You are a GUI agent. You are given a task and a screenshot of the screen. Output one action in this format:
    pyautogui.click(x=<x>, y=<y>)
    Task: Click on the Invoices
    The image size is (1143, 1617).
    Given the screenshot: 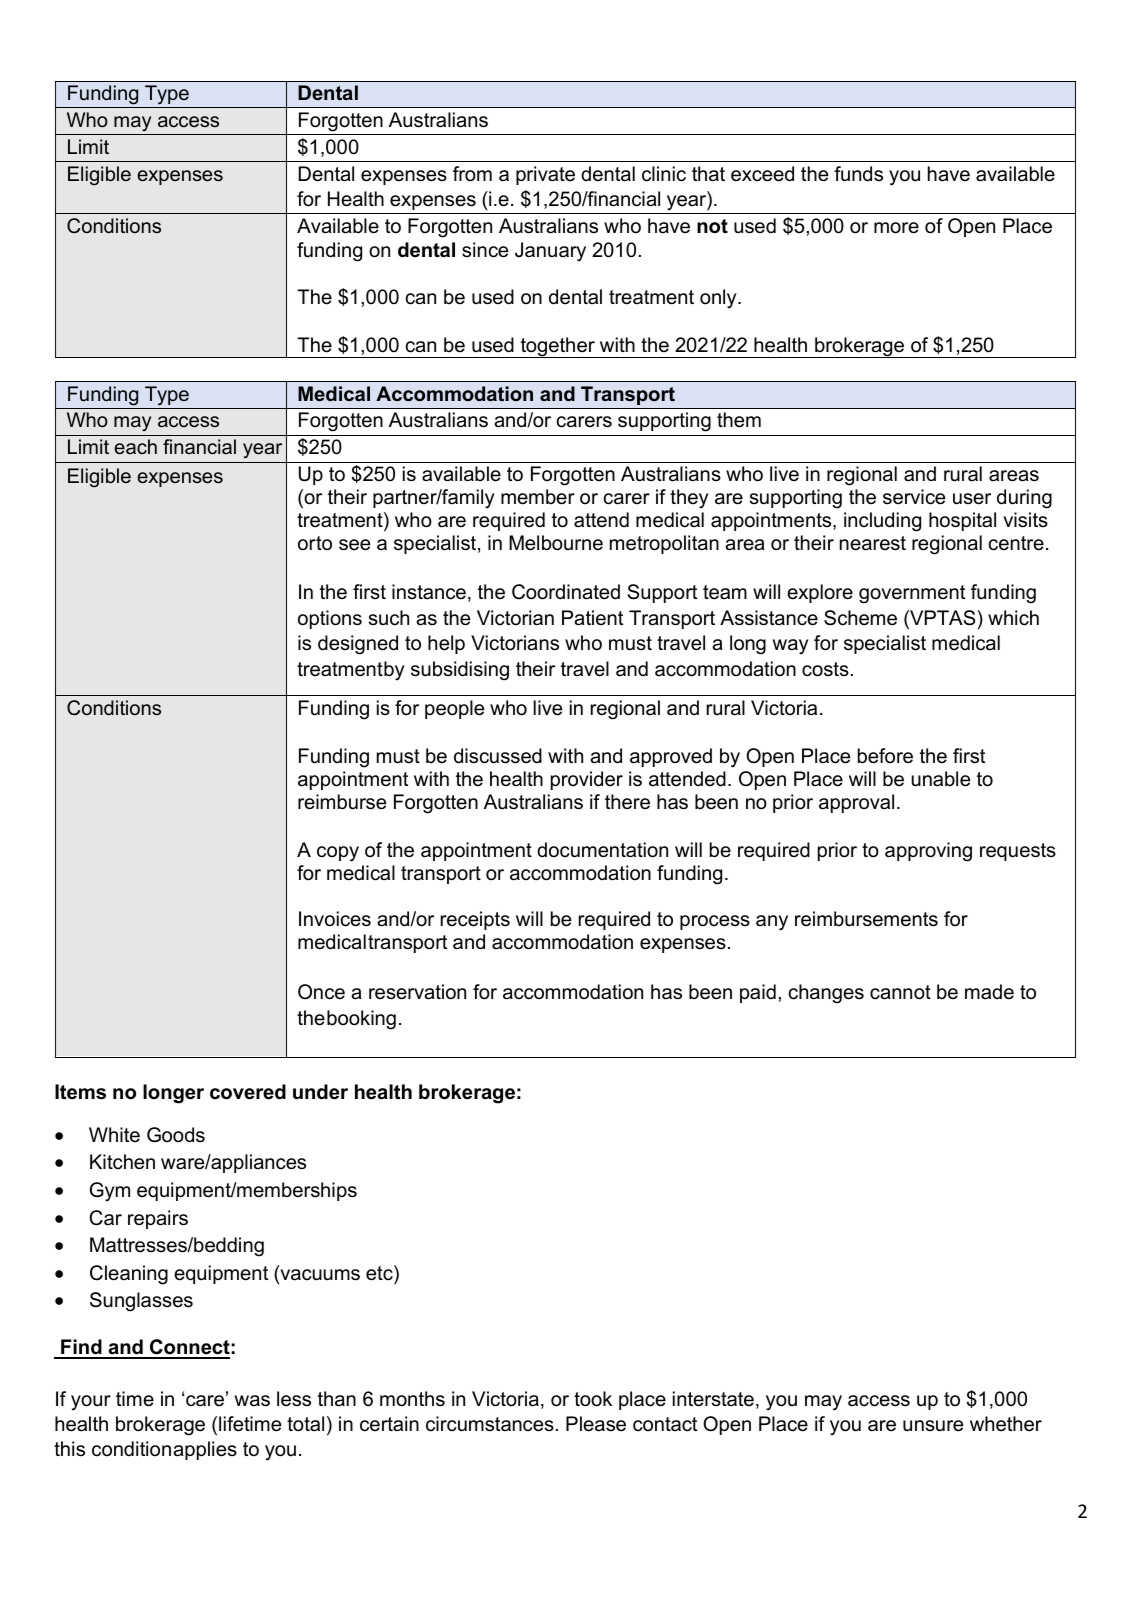 What is the action you would take?
    pyautogui.click(x=335, y=919)
